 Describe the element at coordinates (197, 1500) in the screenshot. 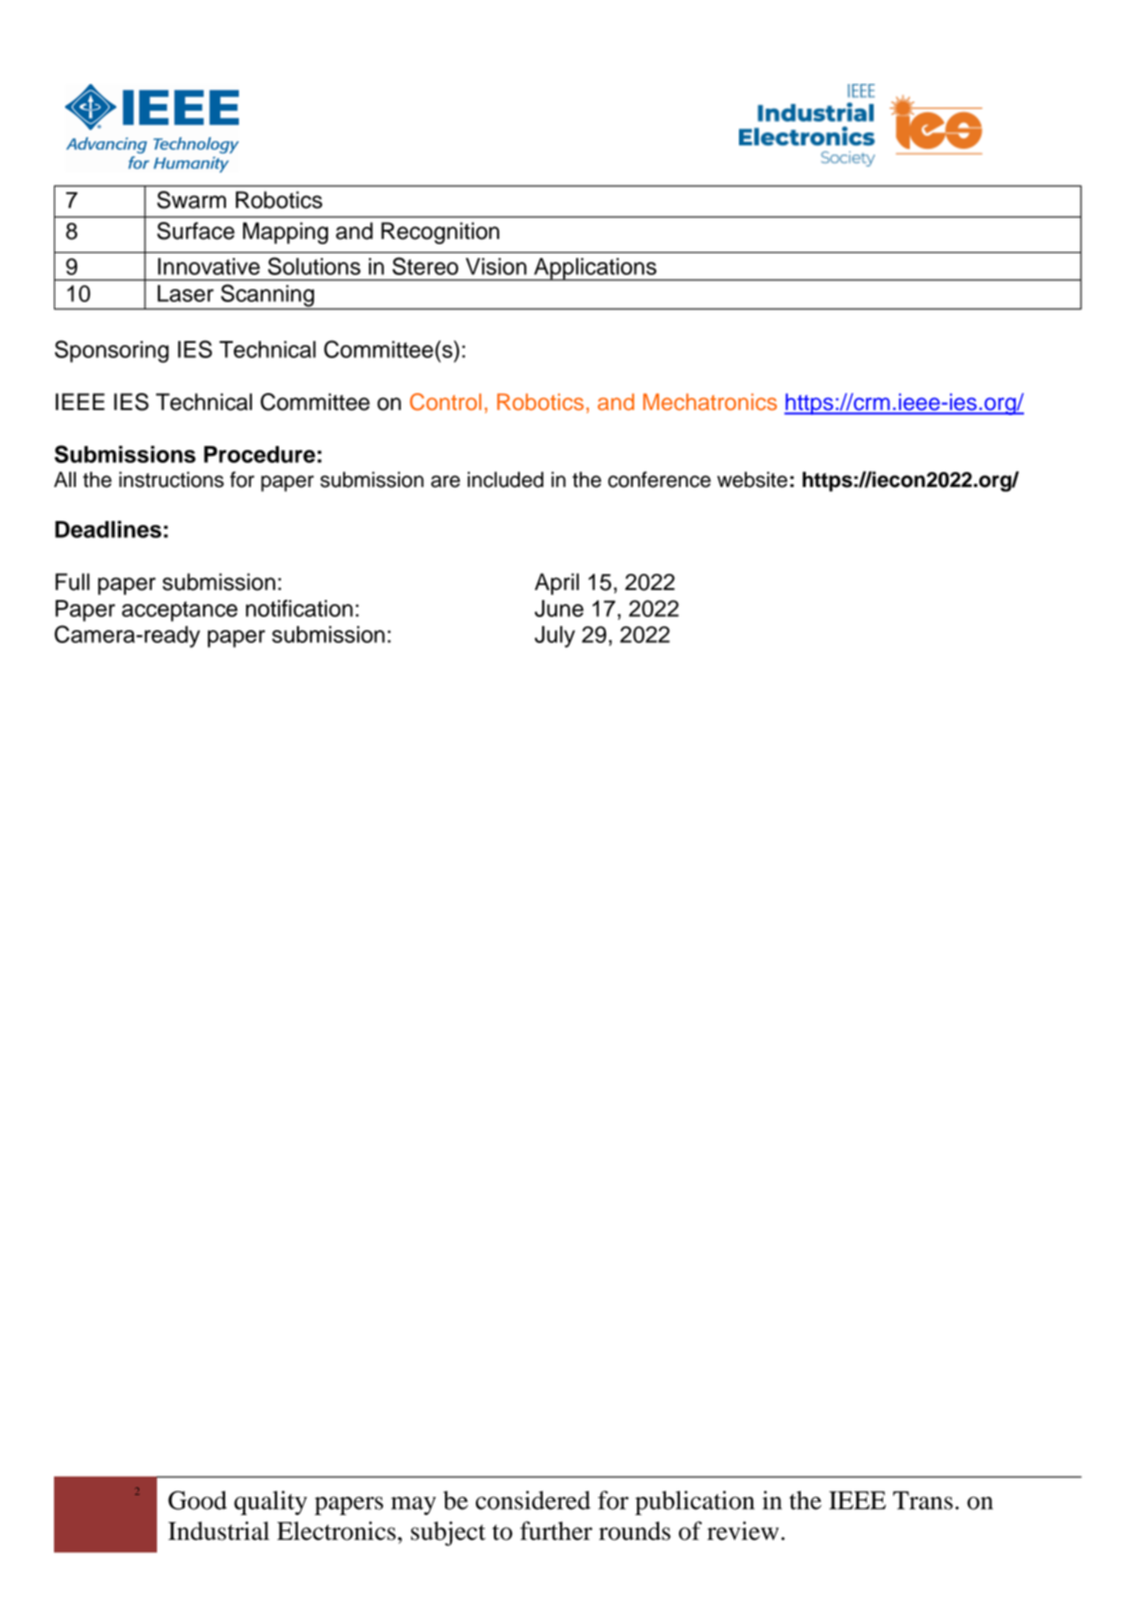

I see `Good` at that location.
